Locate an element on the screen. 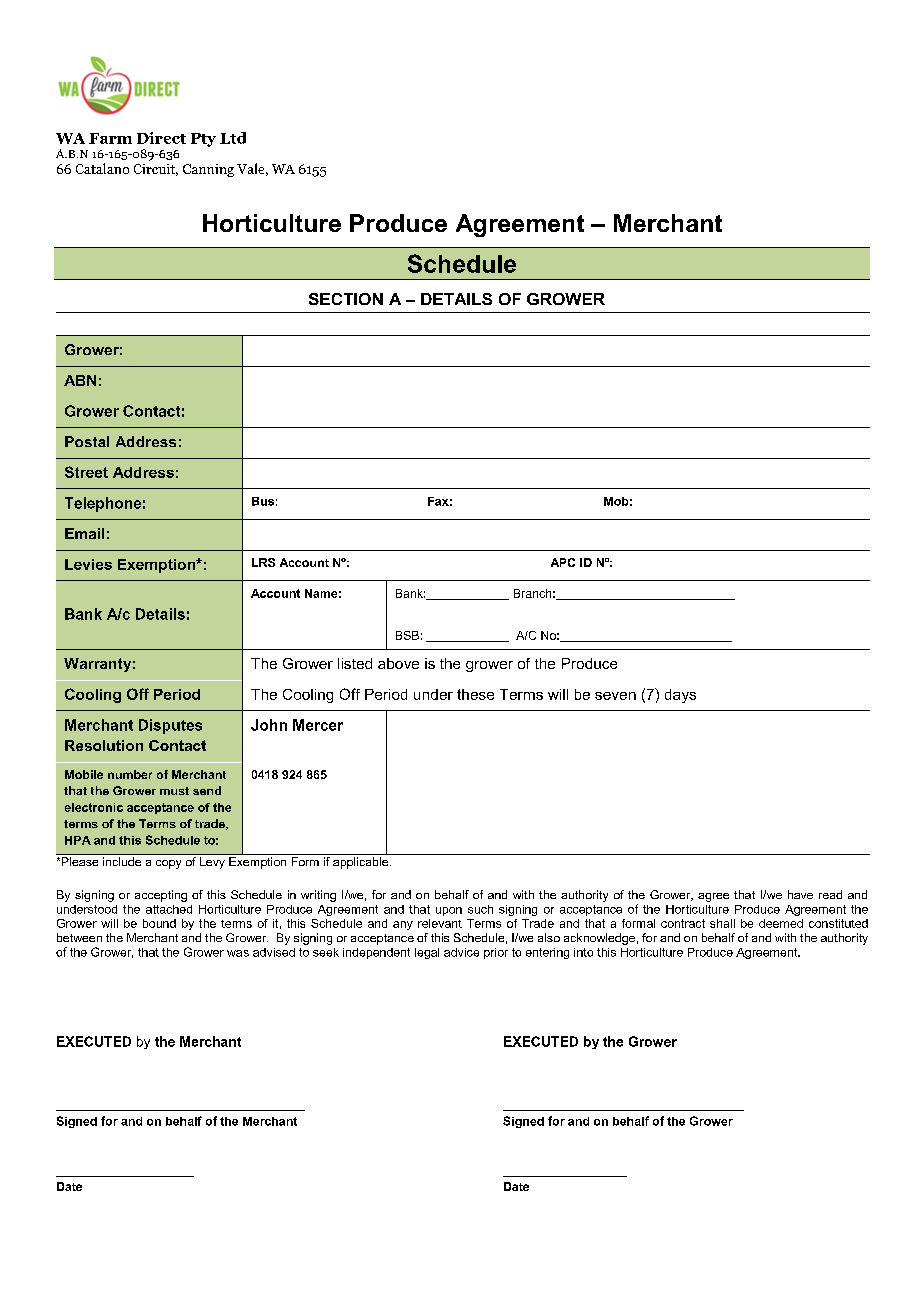 The height and width of the screenshot is (1308, 924). Canning is located at coordinates (208, 170).
